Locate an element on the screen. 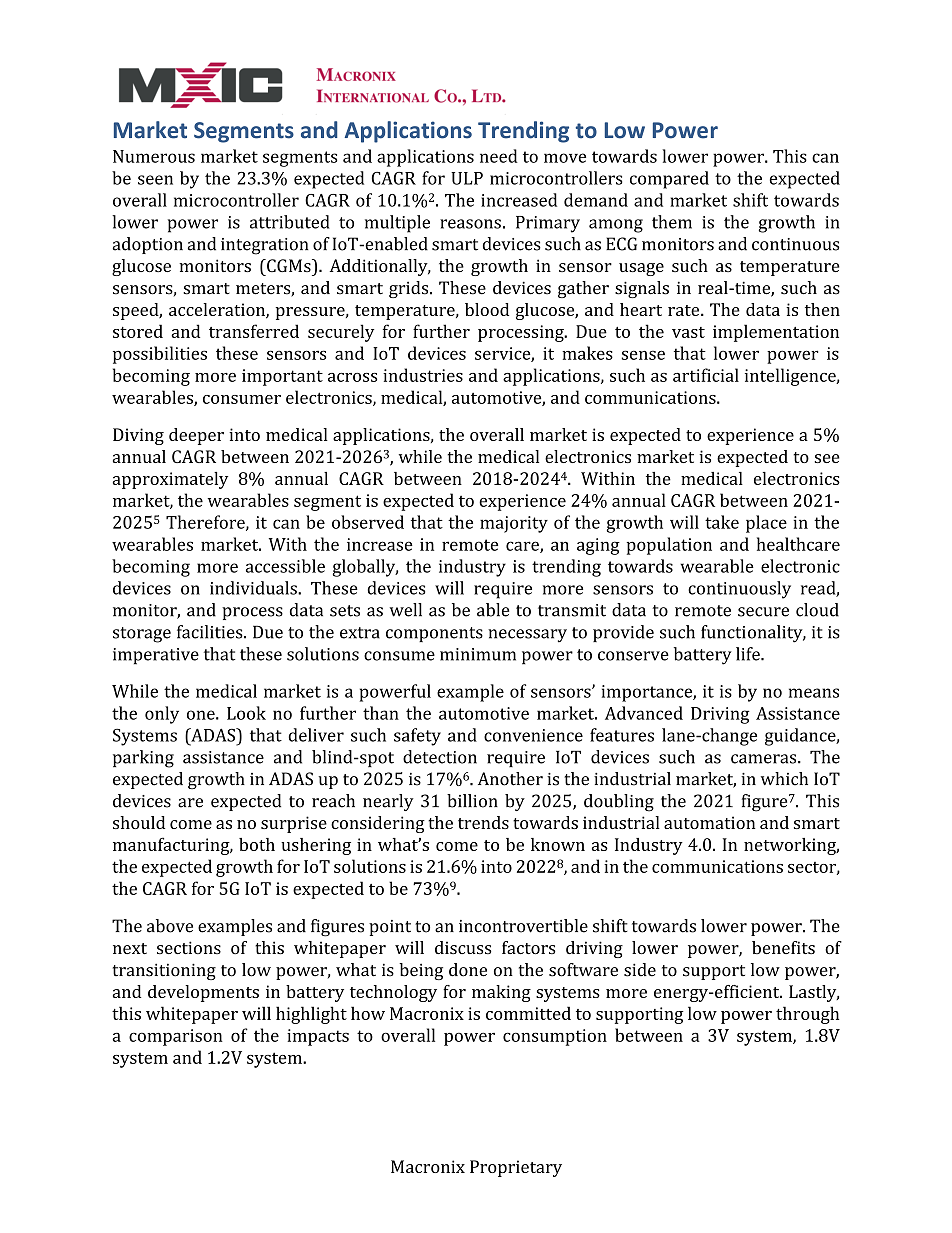  majority is located at coordinates (514, 524).
